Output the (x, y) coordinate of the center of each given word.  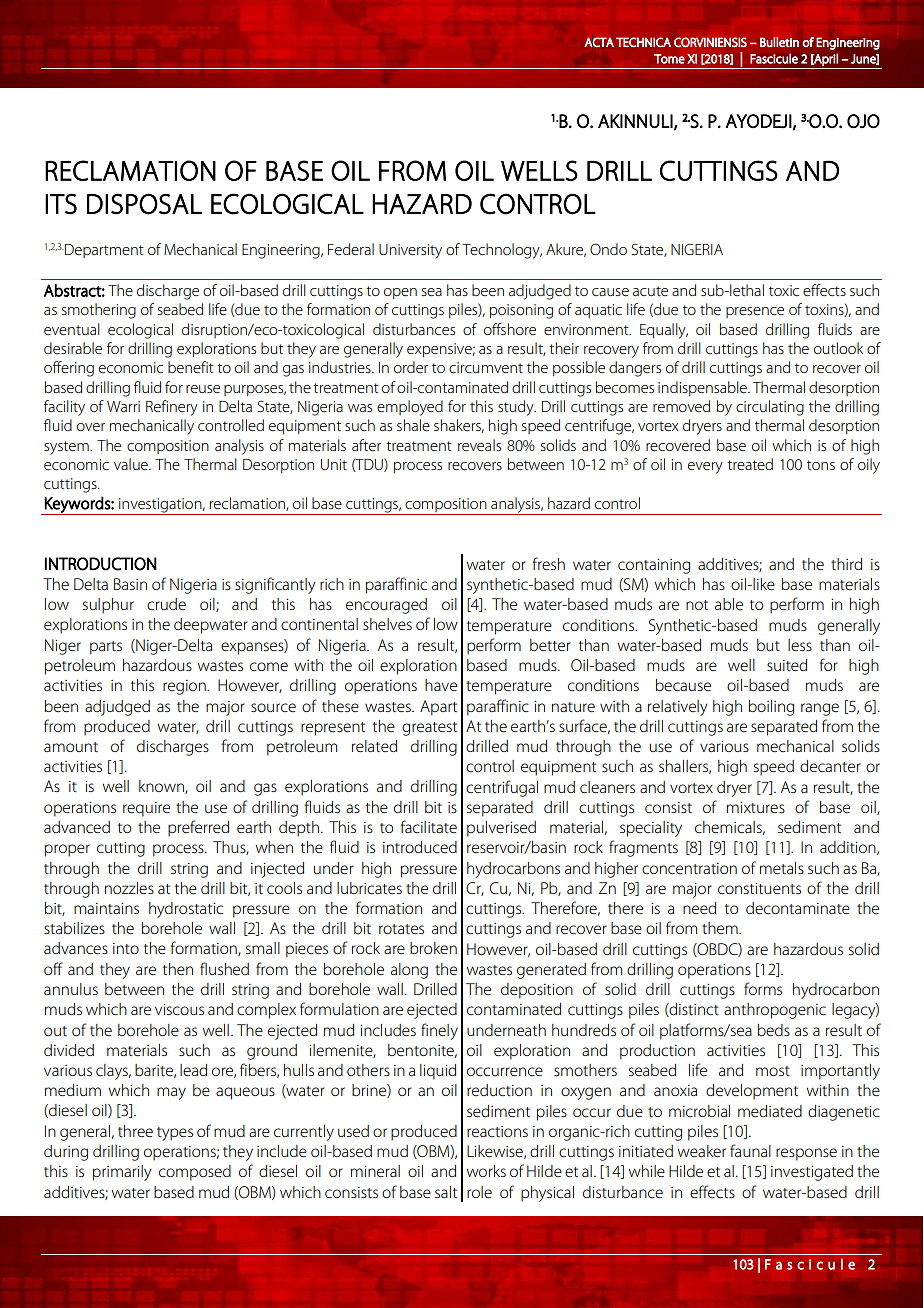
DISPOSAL (144, 204)
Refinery (172, 408)
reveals (479, 445)
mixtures (756, 807)
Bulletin (779, 42)
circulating (770, 408)
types (175, 1134)
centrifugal (502, 788)
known (162, 787)
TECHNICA (643, 42)
